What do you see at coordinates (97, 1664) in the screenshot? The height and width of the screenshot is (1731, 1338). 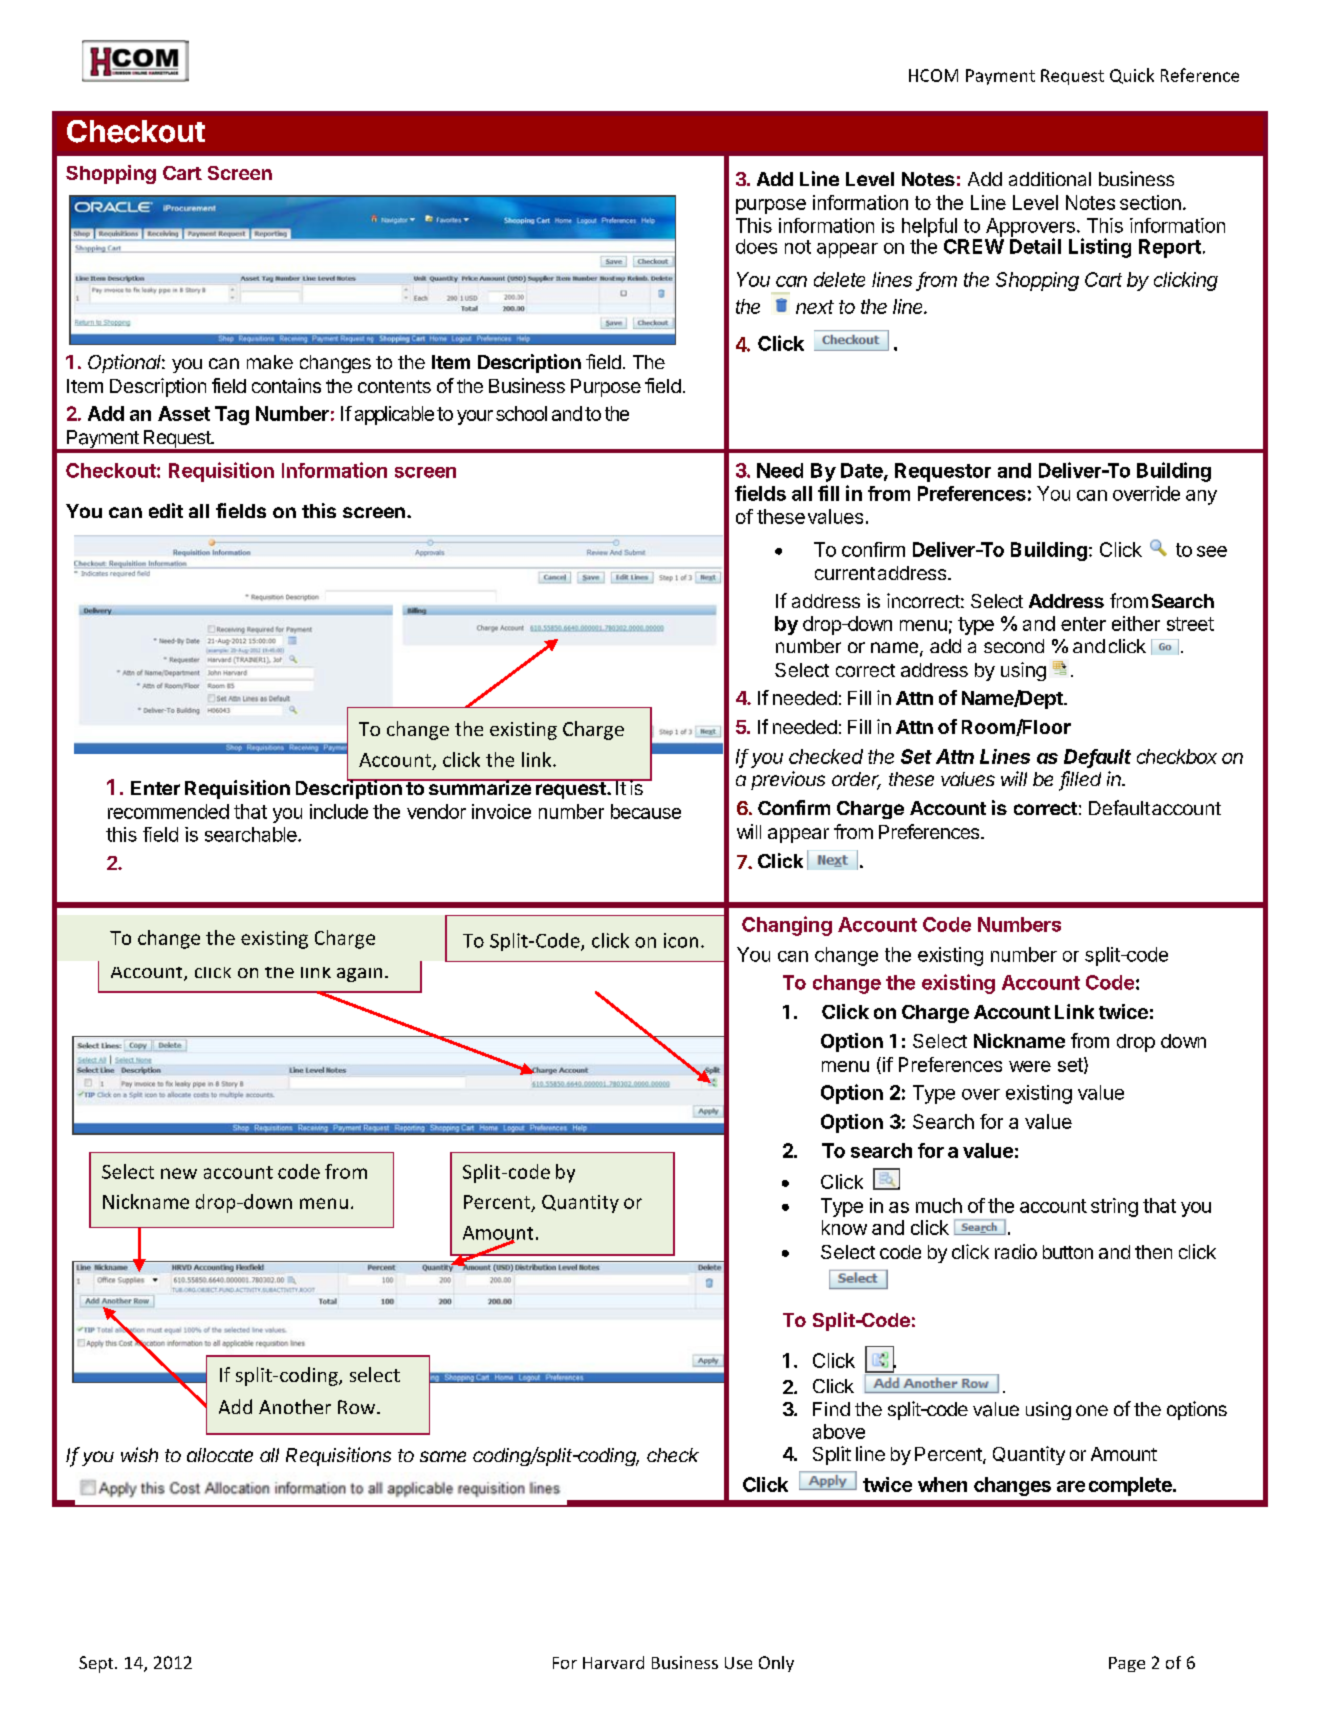 I see `Sept` at bounding box center [97, 1664].
